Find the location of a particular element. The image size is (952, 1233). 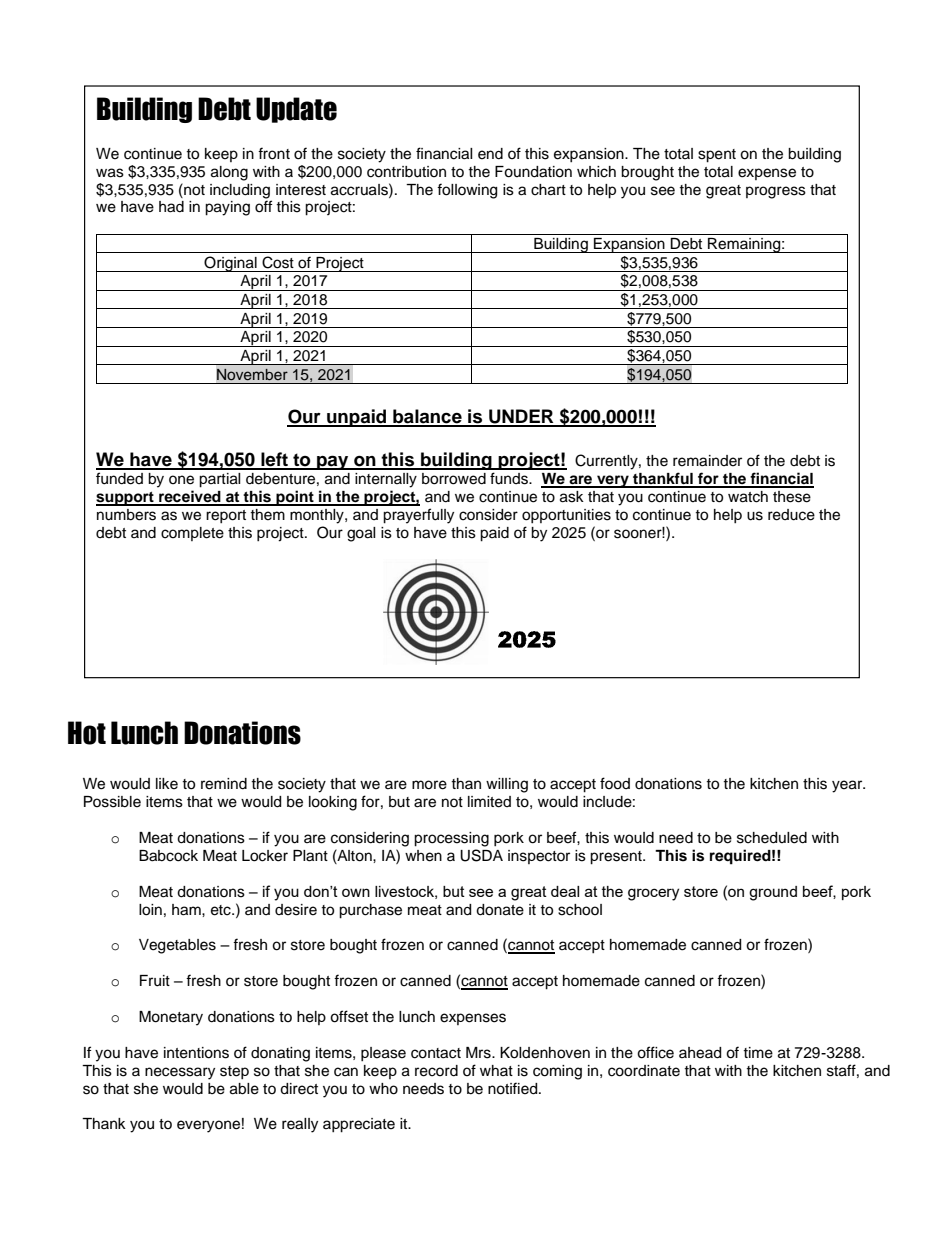

end is located at coordinates (490, 154).
